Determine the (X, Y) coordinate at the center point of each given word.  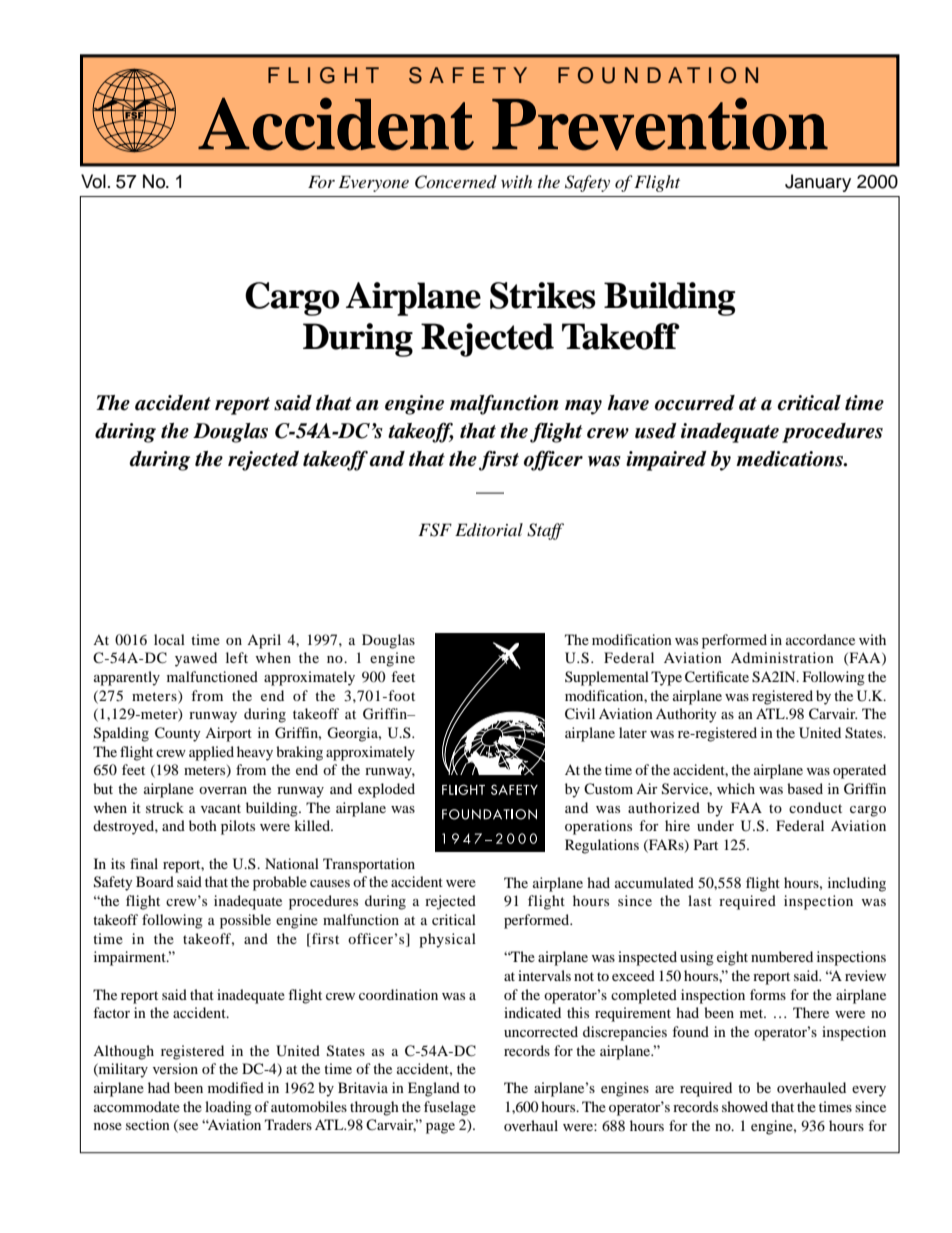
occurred (695, 403)
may (583, 407)
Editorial (489, 529)
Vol (93, 181)
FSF (435, 530)
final (144, 863)
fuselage (450, 1108)
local (169, 639)
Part (706, 844)
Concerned (456, 182)
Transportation (369, 865)
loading (228, 1108)
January (818, 183)
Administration (782, 657)
